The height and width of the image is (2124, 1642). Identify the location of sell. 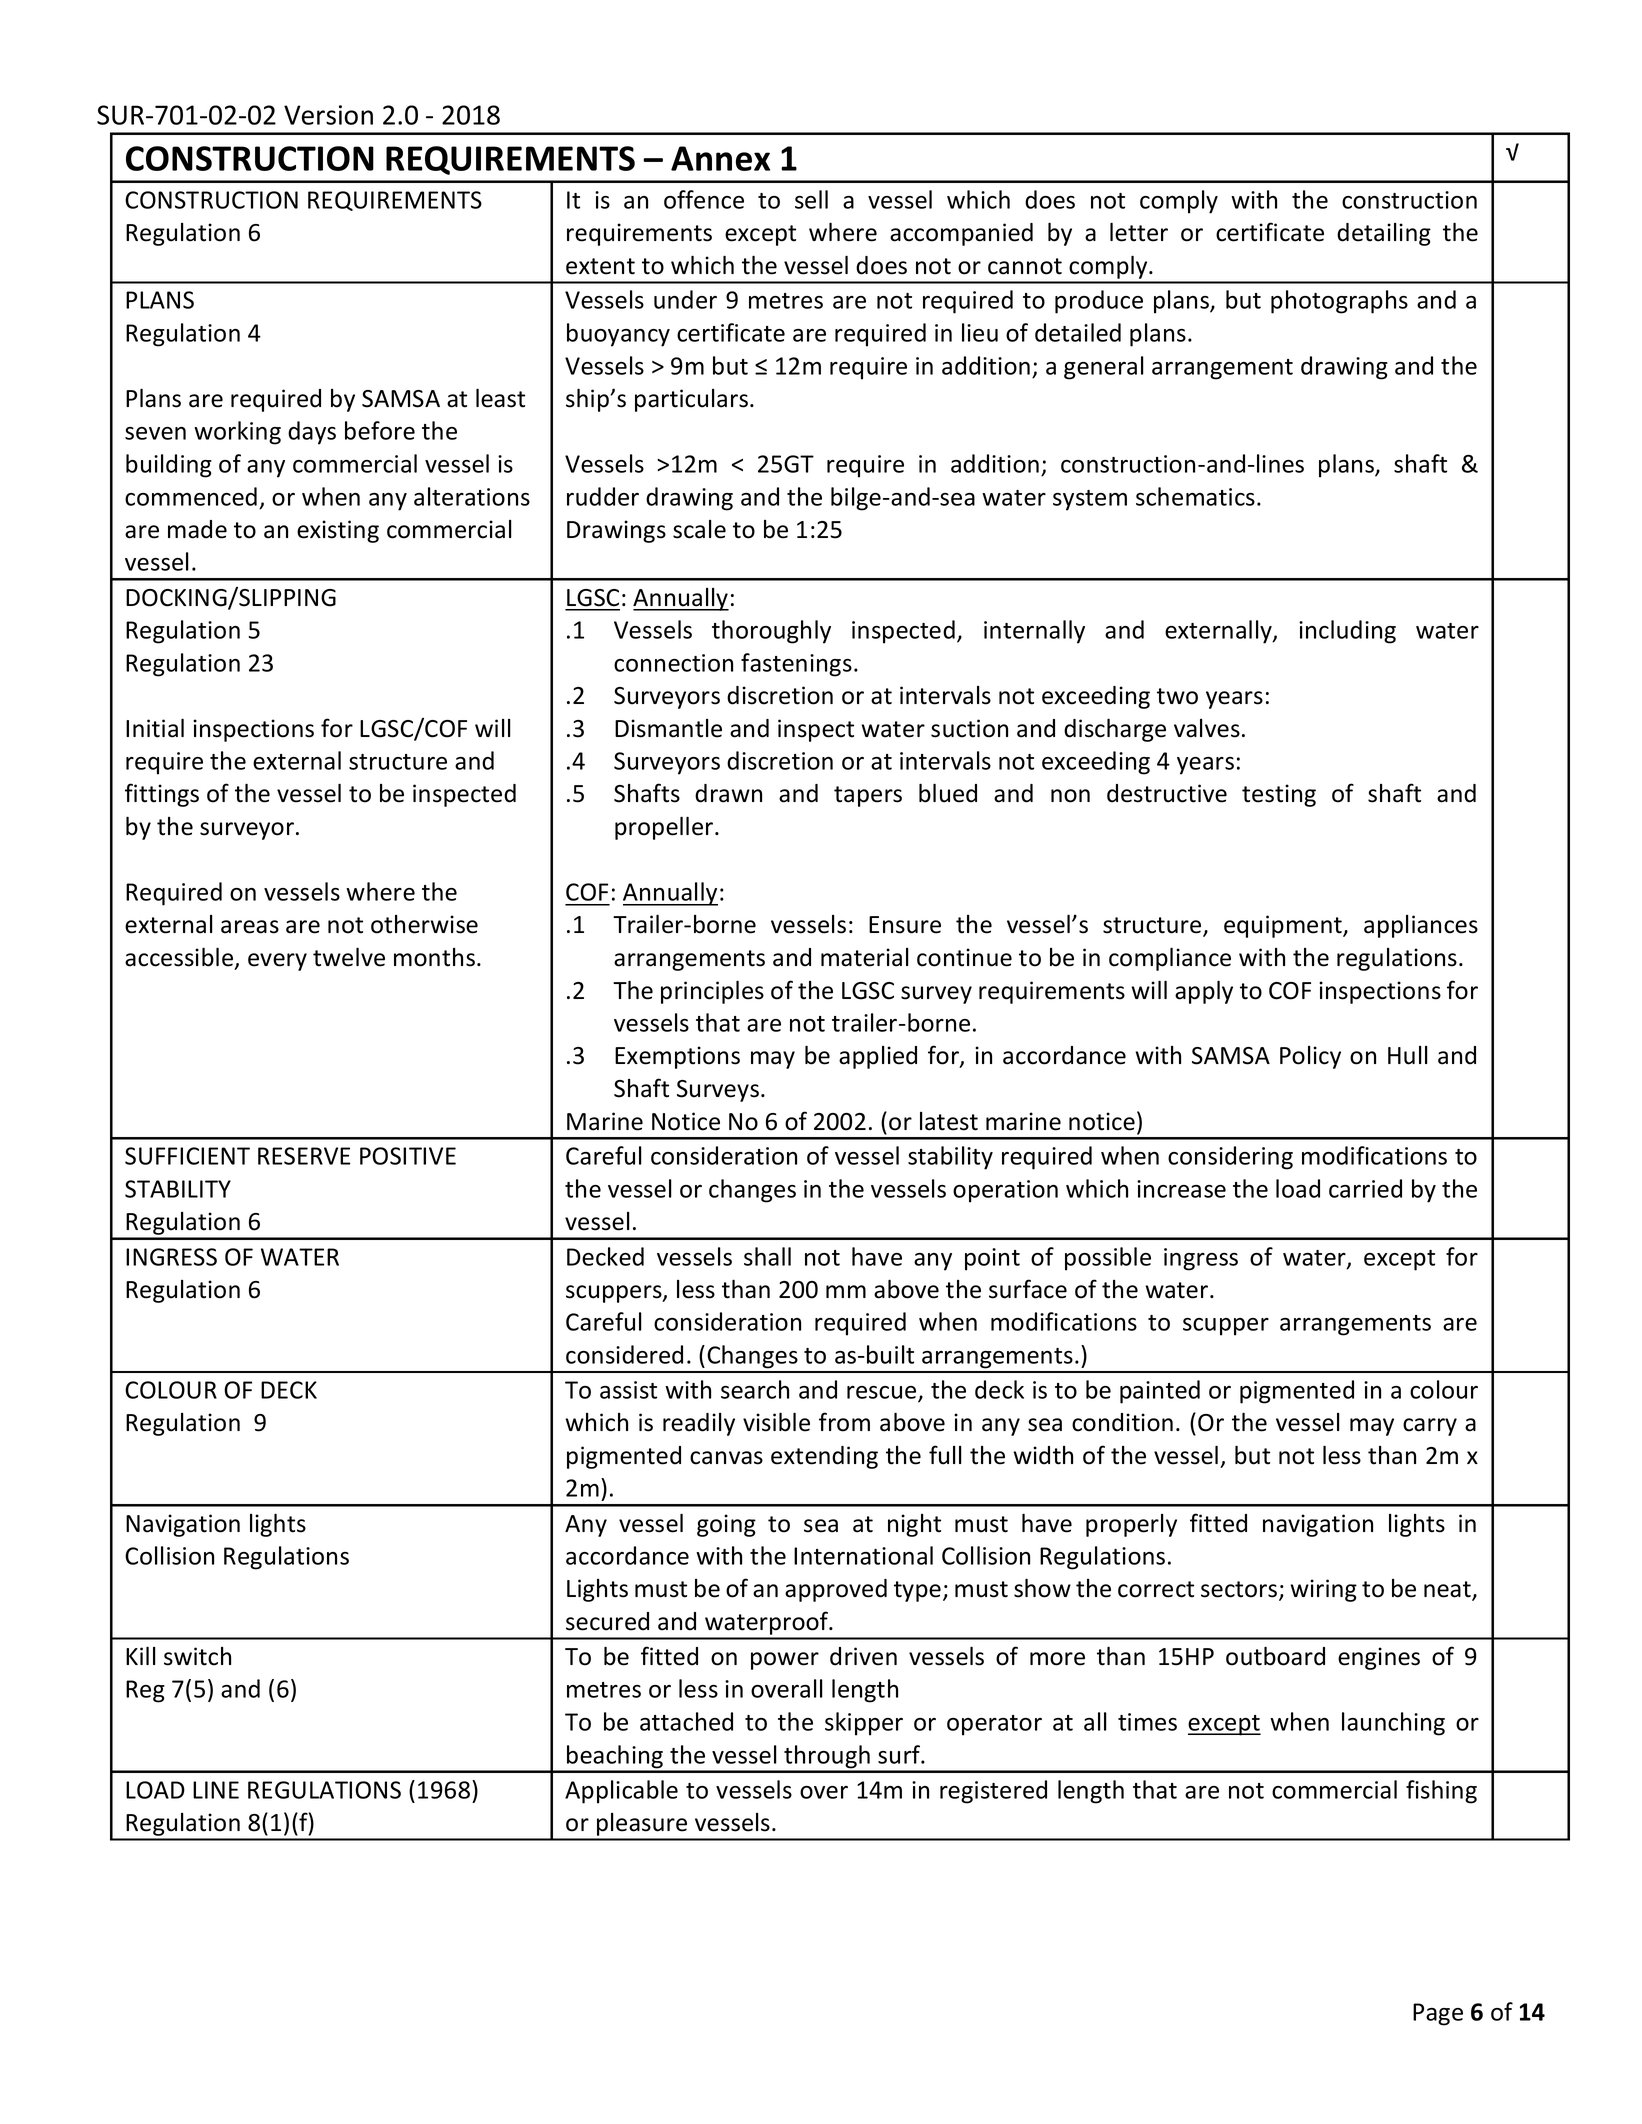
(811, 199).
